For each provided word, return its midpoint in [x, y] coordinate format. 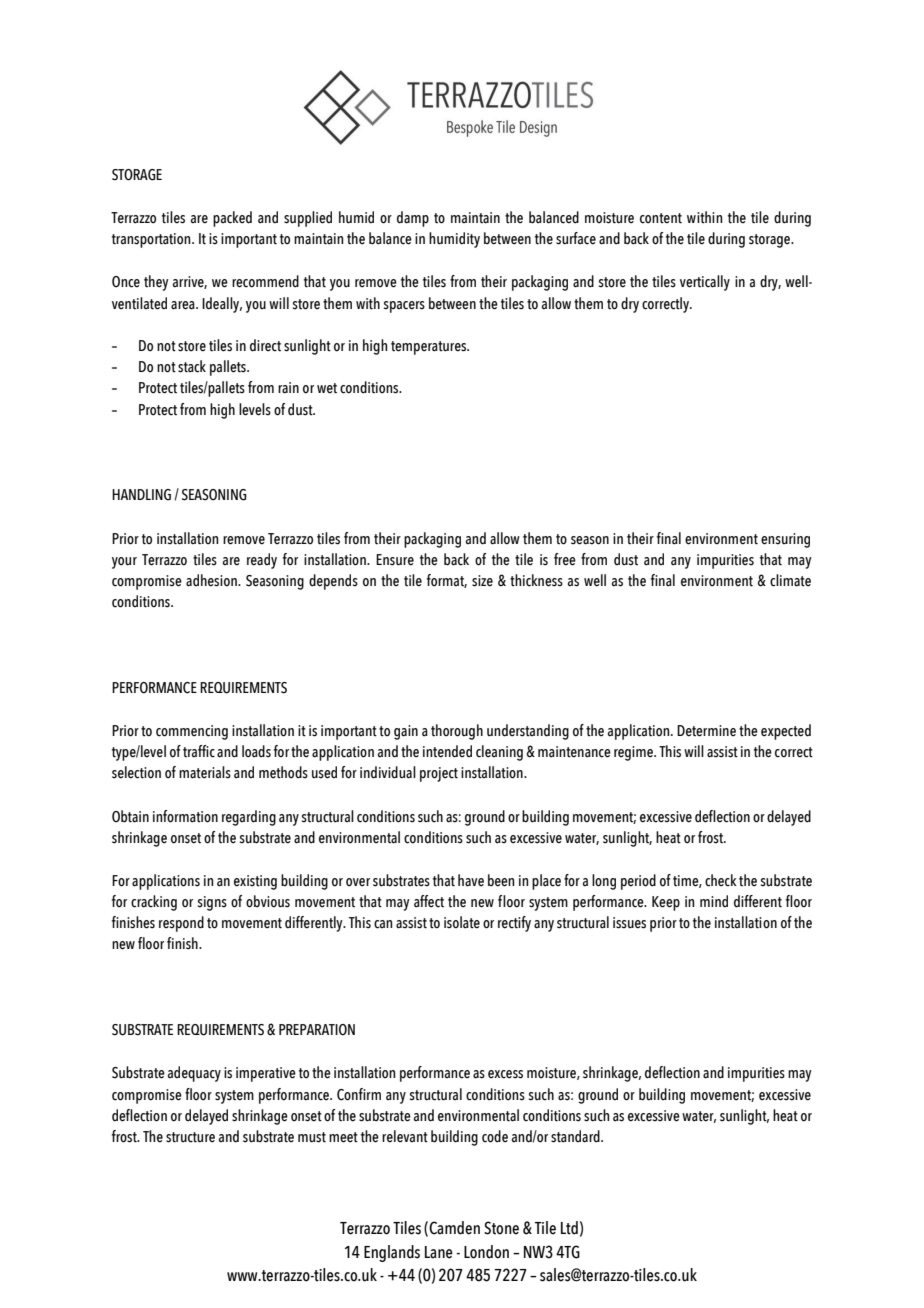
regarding [249, 818]
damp [413, 219]
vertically [705, 283]
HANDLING [141, 495]
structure [190, 1137]
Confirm [359, 1094]
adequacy [194, 1074]
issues [629, 923]
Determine [706, 731]
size [482, 581]
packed [232, 219]
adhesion [212, 580]
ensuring [785, 540]
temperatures [430, 348]
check [721, 880]
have [471, 880]
